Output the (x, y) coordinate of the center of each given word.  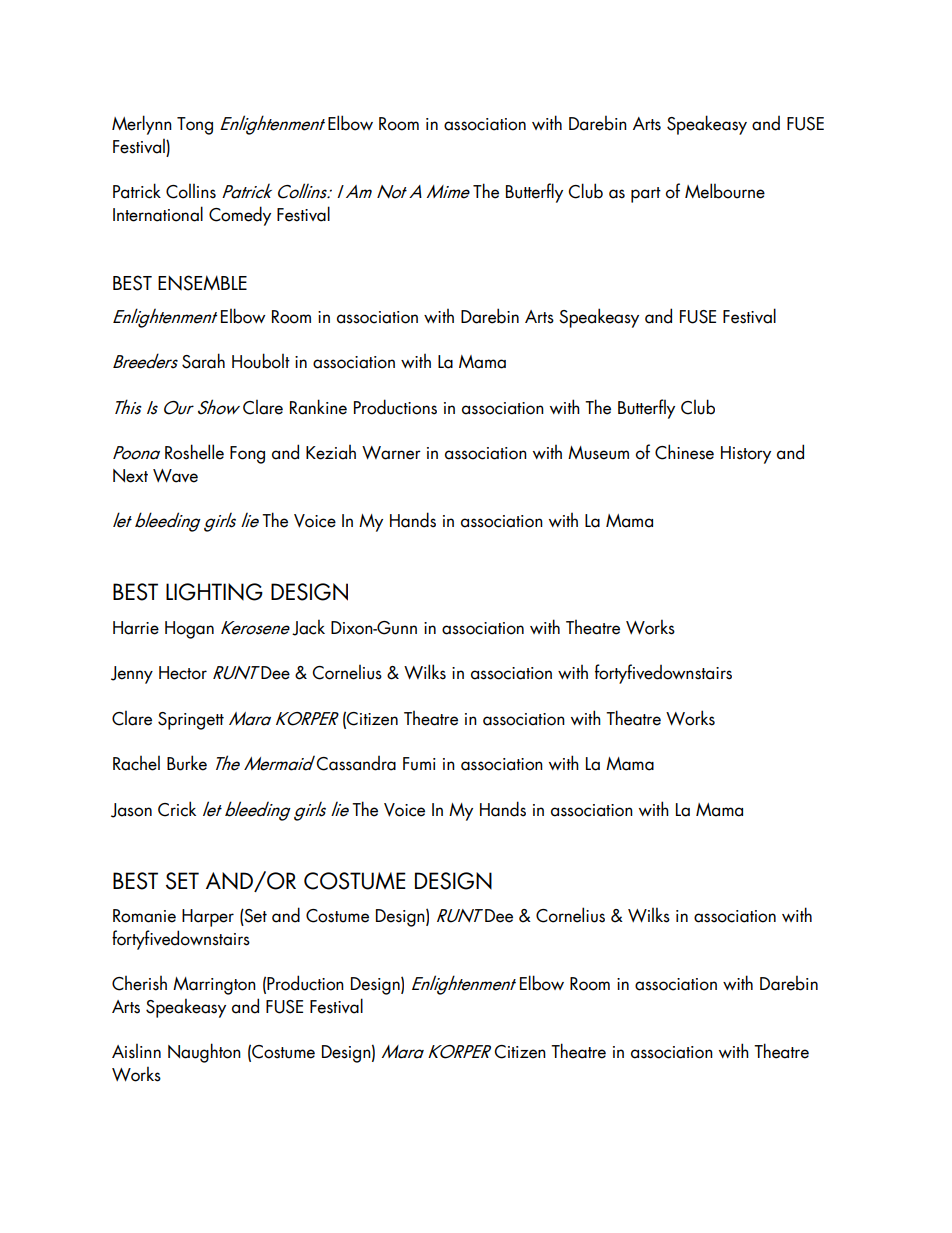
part (646, 195)
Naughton (204, 1053)
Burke (187, 763)
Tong (195, 126)
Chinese (684, 452)
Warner (391, 453)
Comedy (240, 216)
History (746, 455)
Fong (247, 455)
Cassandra (356, 763)
